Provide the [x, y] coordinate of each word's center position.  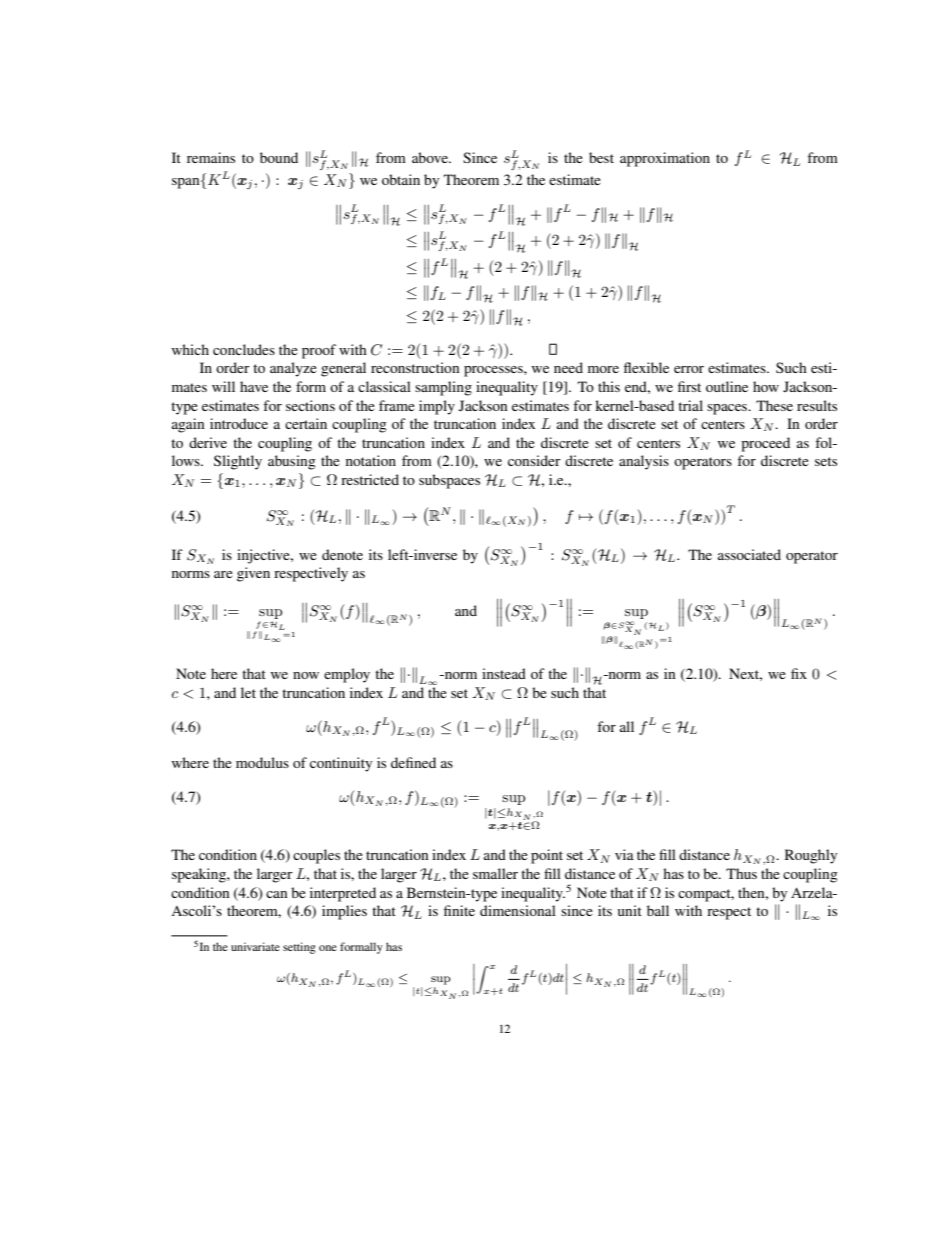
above [431, 157]
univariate [255, 946]
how [766, 386]
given [253, 574]
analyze [293, 369]
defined [413, 762]
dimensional [518, 910]
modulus [262, 762]
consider [534, 460]
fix [799, 673]
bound [279, 157]
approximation [665, 159]
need [568, 367]
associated [749, 554]
